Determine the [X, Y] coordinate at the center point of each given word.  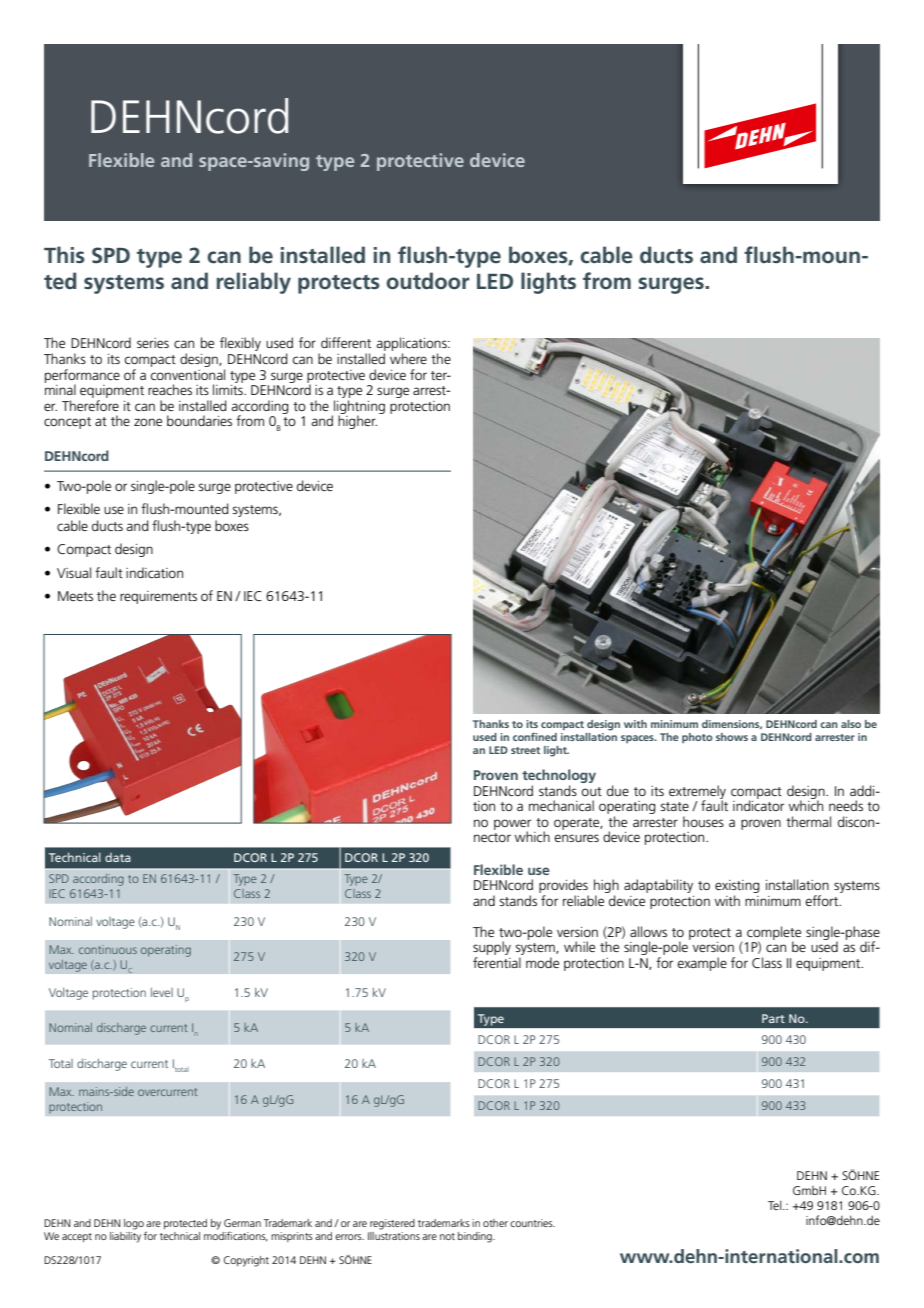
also [851, 724]
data [118, 857]
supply [492, 949]
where [408, 358]
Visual [74, 572]
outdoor [427, 281]
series [153, 343]
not [447, 1236]
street [525, 750]
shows [732, 737]
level [162, 992]
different [346, 342]
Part [773, 1018]
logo [134, 1224]
